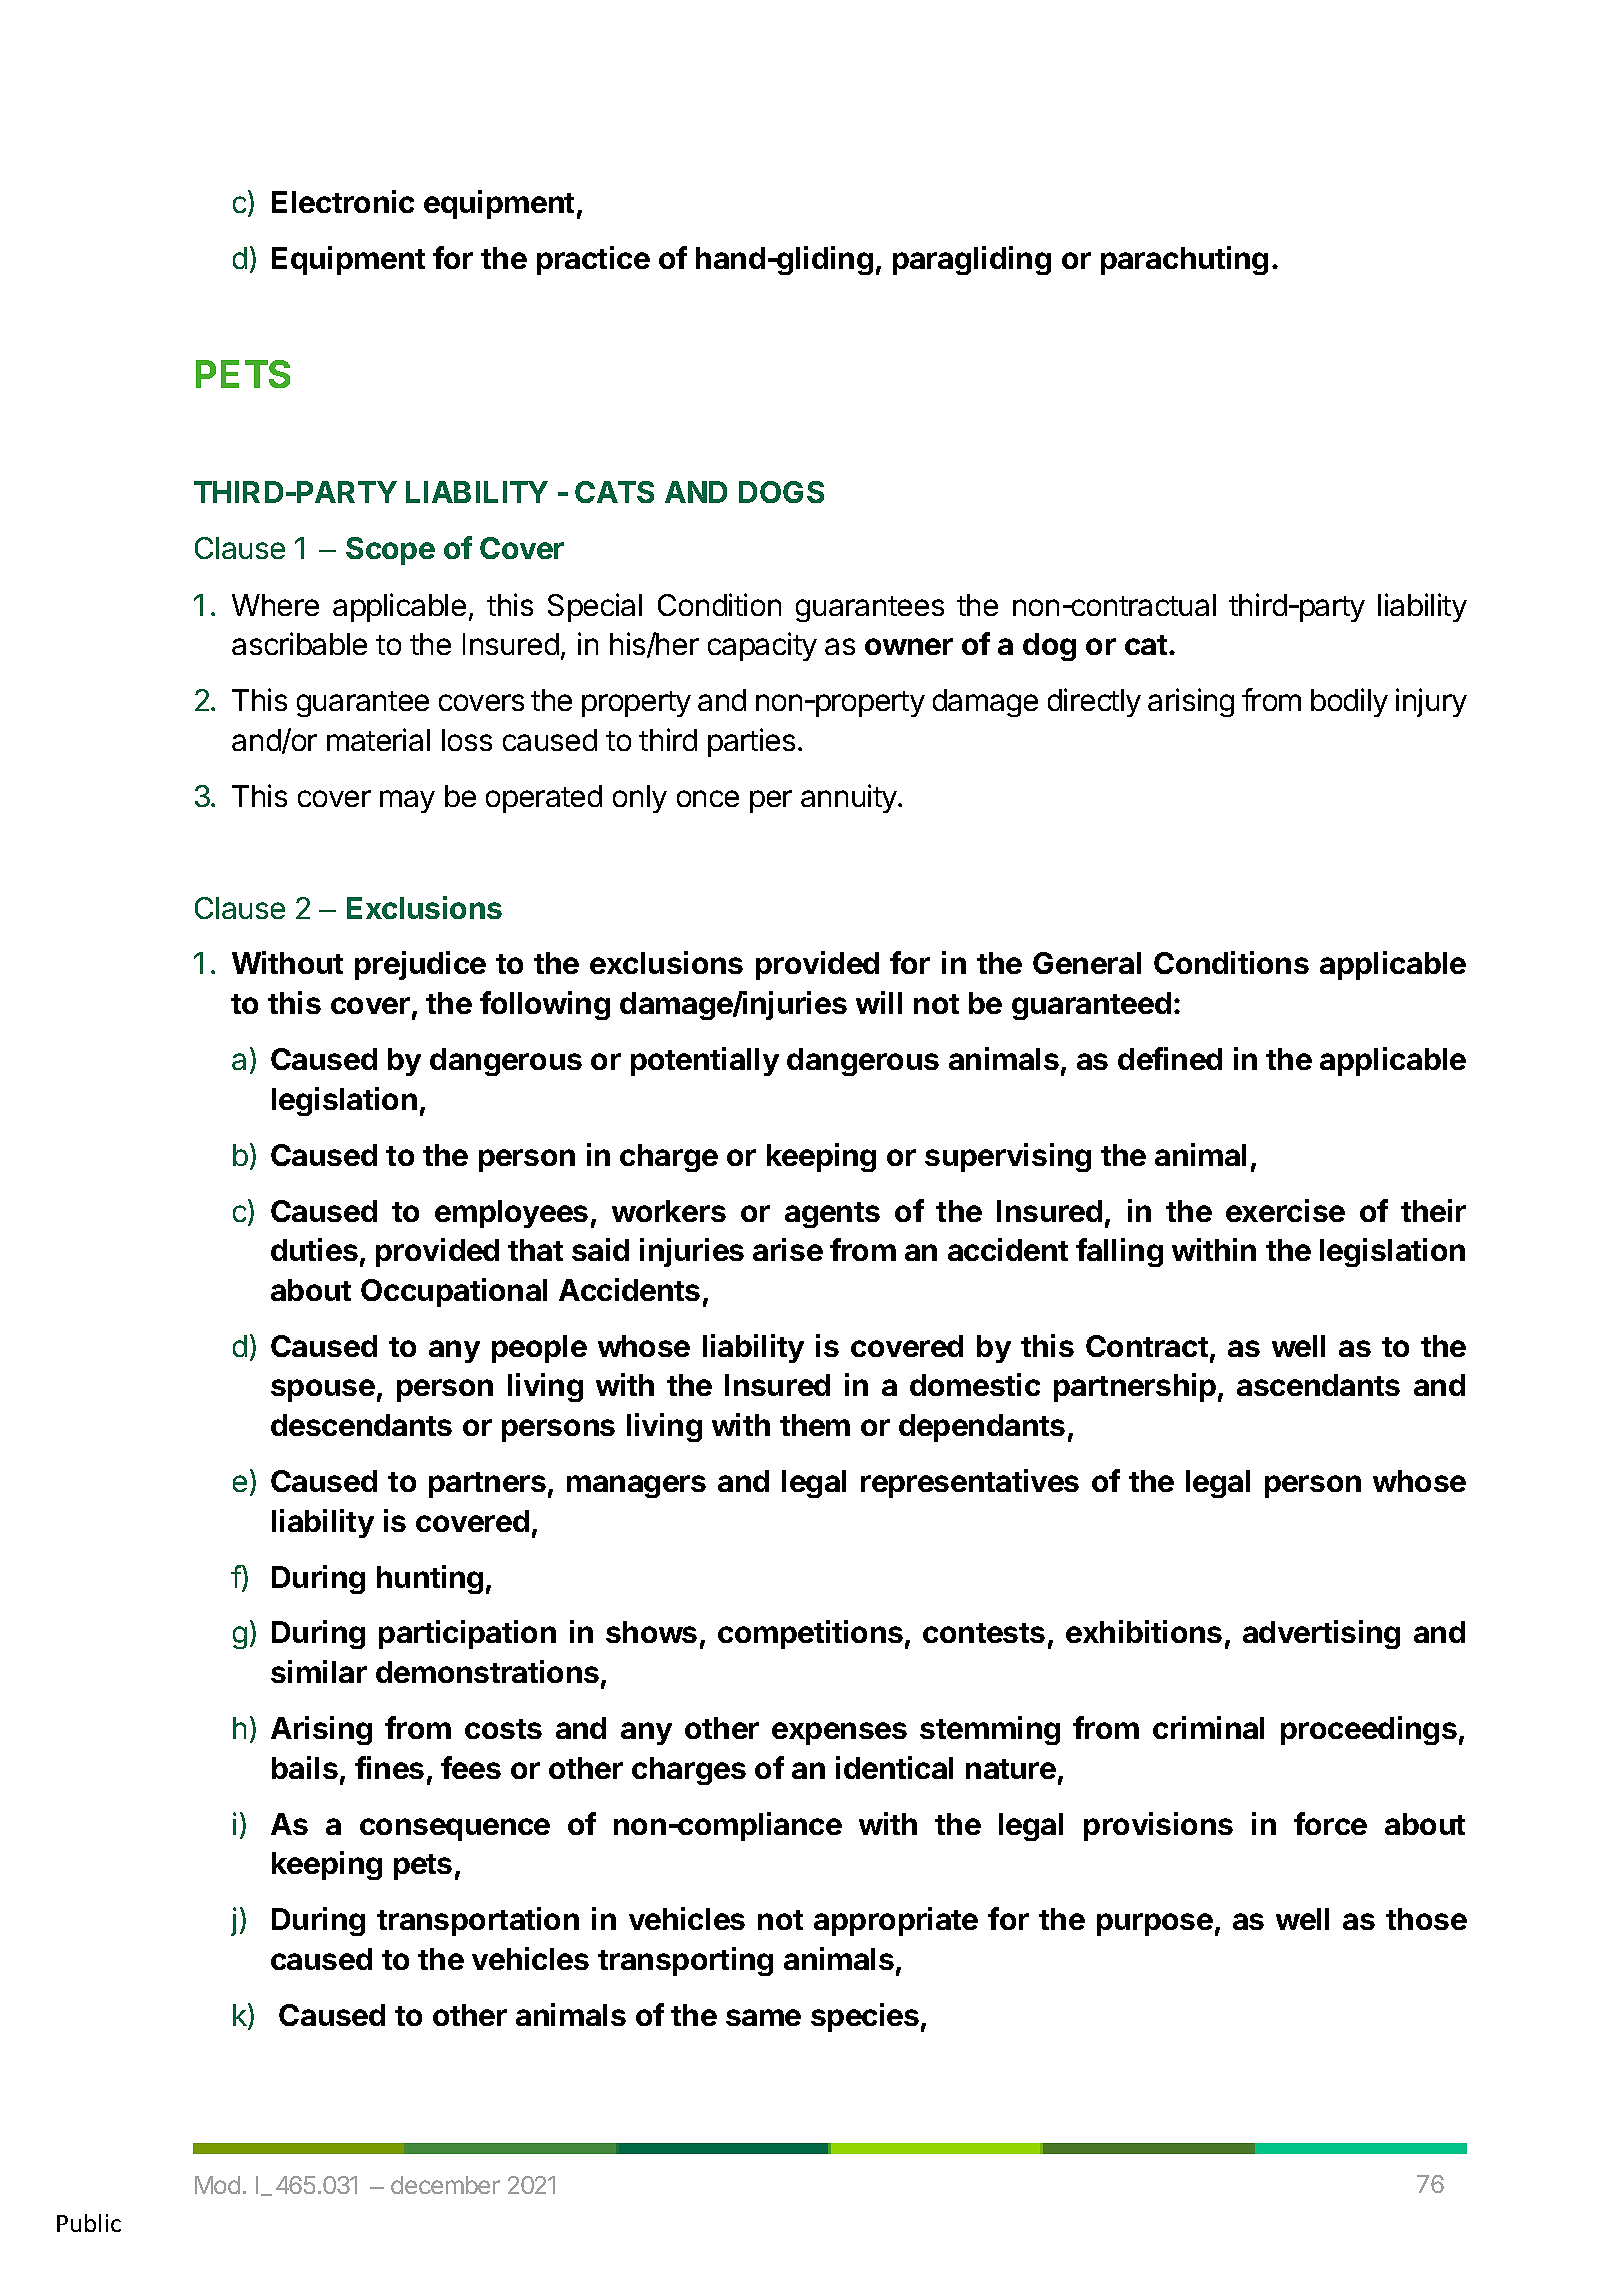  Describe the element at coordinates (788, 1249) in the screenshot. I see `arise` at that location.
